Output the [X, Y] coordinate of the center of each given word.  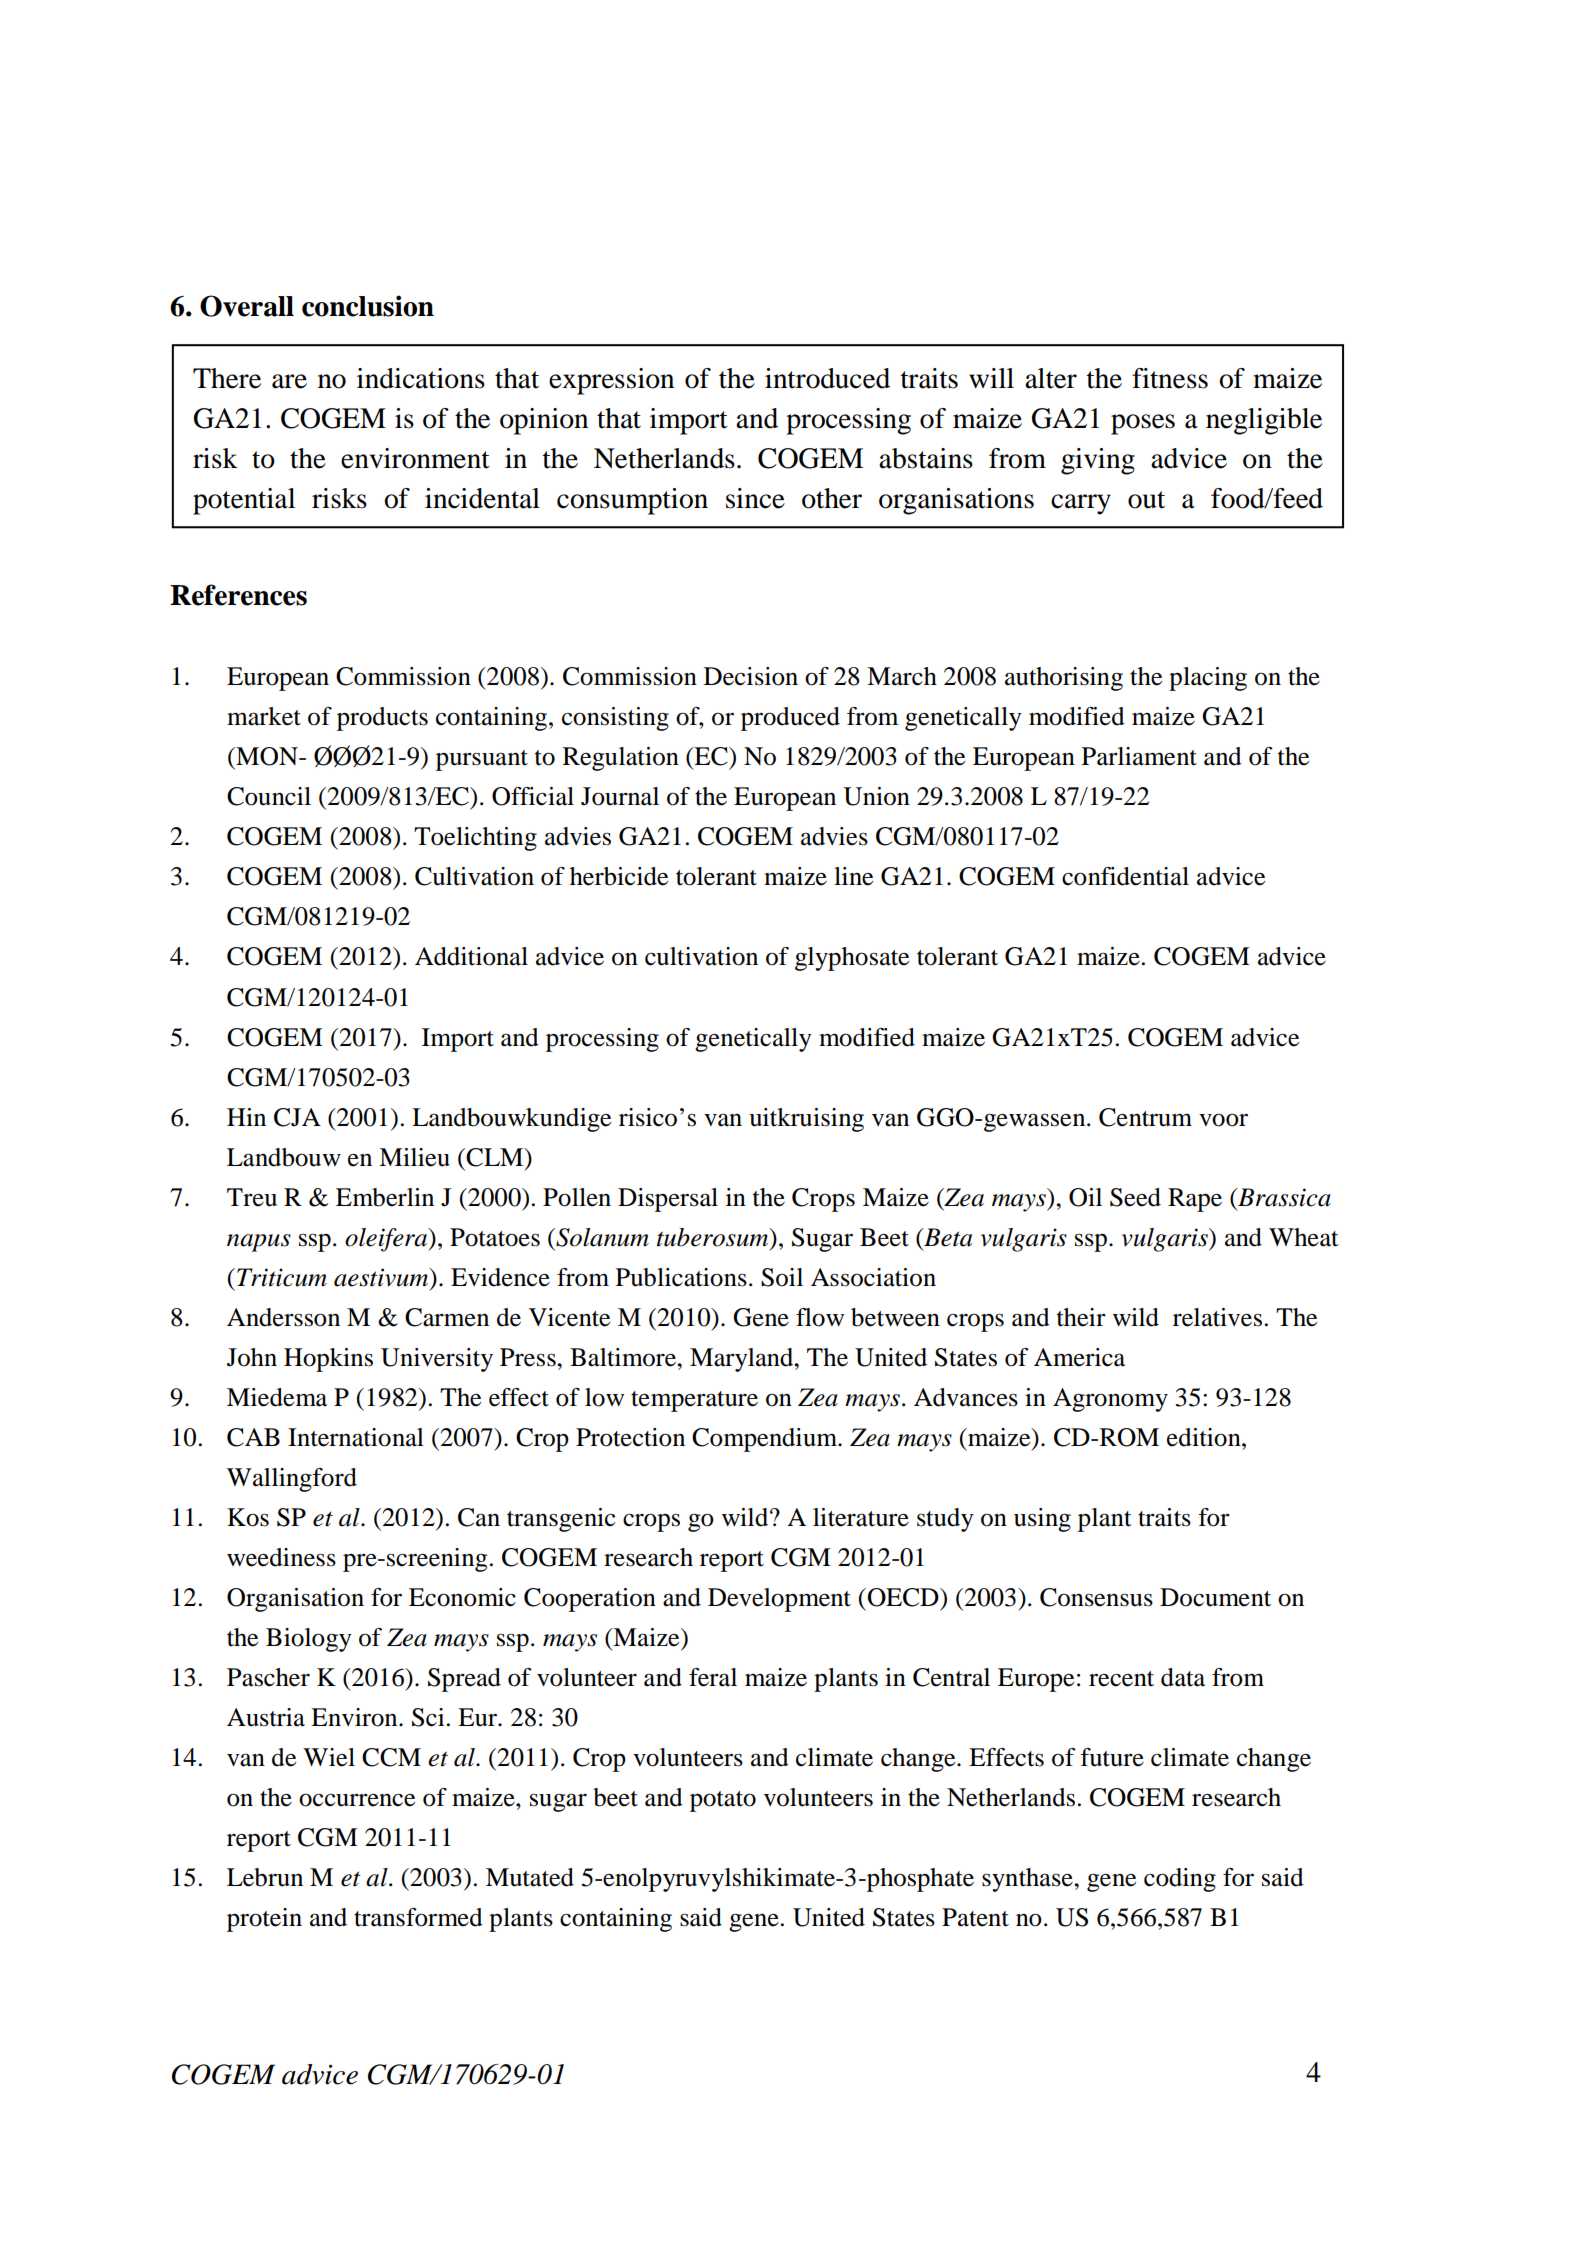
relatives [1217, 1317]
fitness [1170, 378]
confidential [1125, 876]
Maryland [743, 1360]
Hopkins [328, 1360]
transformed [418, 1917]
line [853, 876]
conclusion [368, 306]
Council [269, 796]
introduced [827, 378]
